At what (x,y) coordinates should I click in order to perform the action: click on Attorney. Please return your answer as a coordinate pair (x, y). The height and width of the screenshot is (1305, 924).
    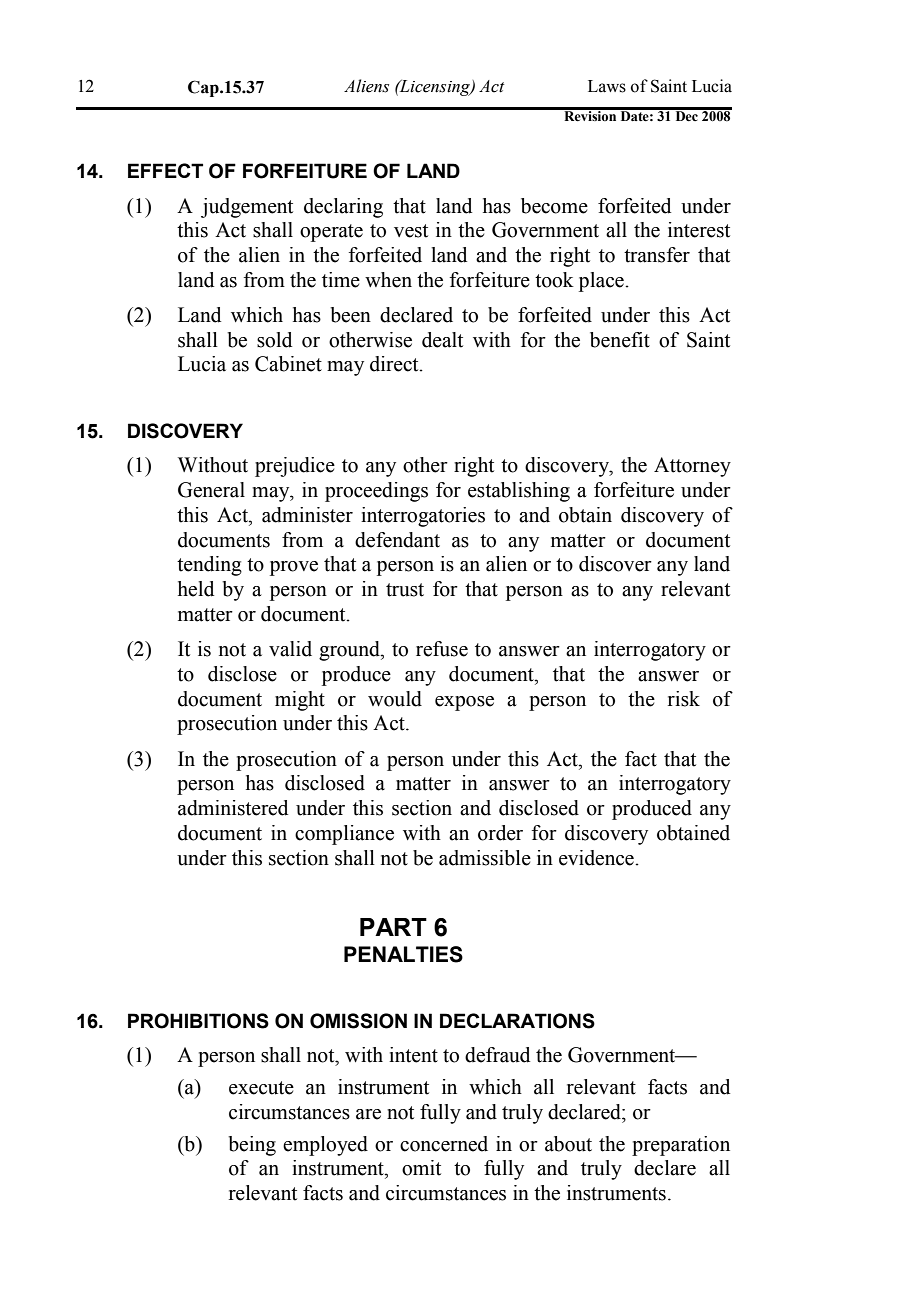
    Looking at the image, I should click on (692, 467).
